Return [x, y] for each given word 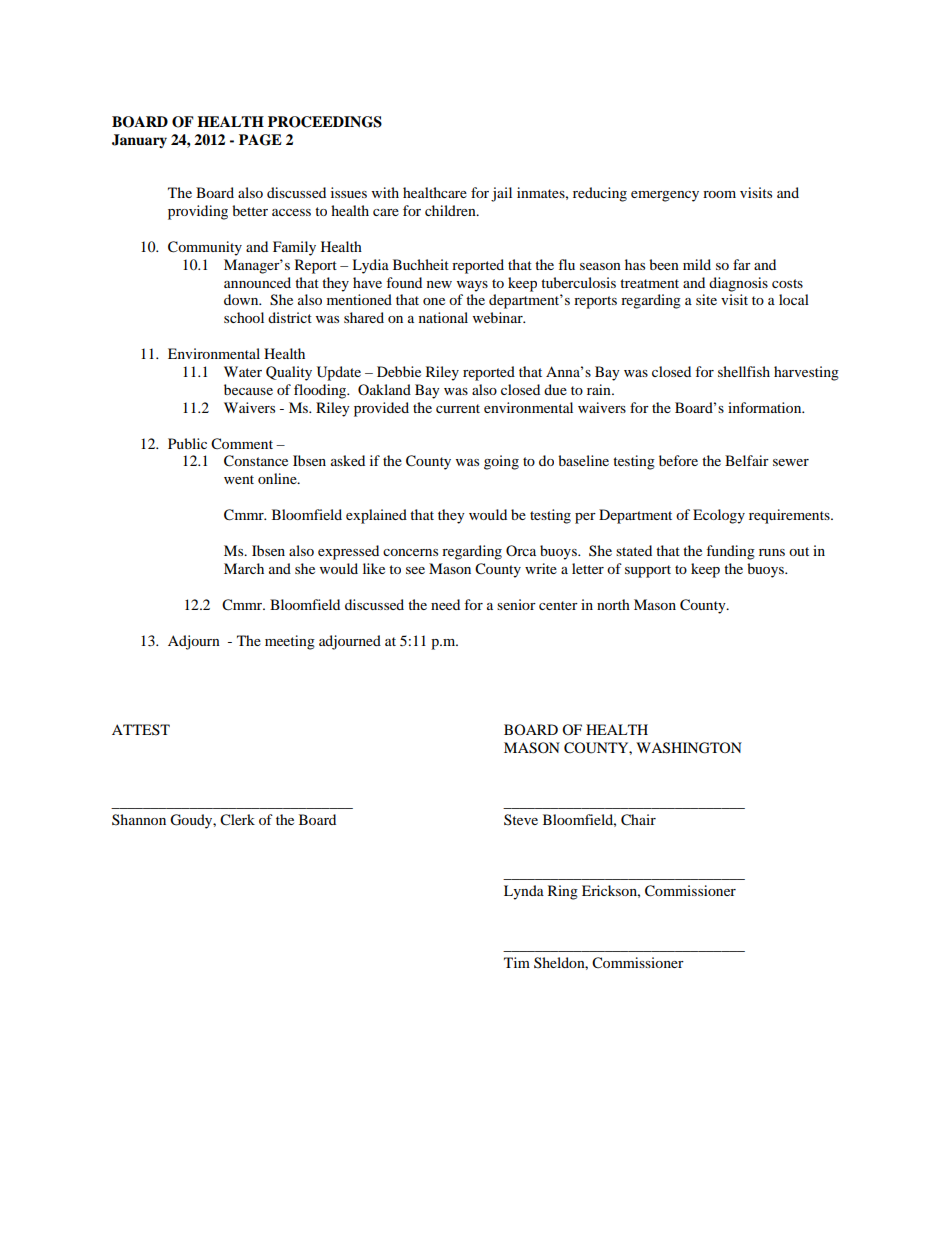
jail [501, 194]
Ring [563, 892]
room [719, 194]
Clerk [237, 820]
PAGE [260, 140]
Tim [517, 962]
